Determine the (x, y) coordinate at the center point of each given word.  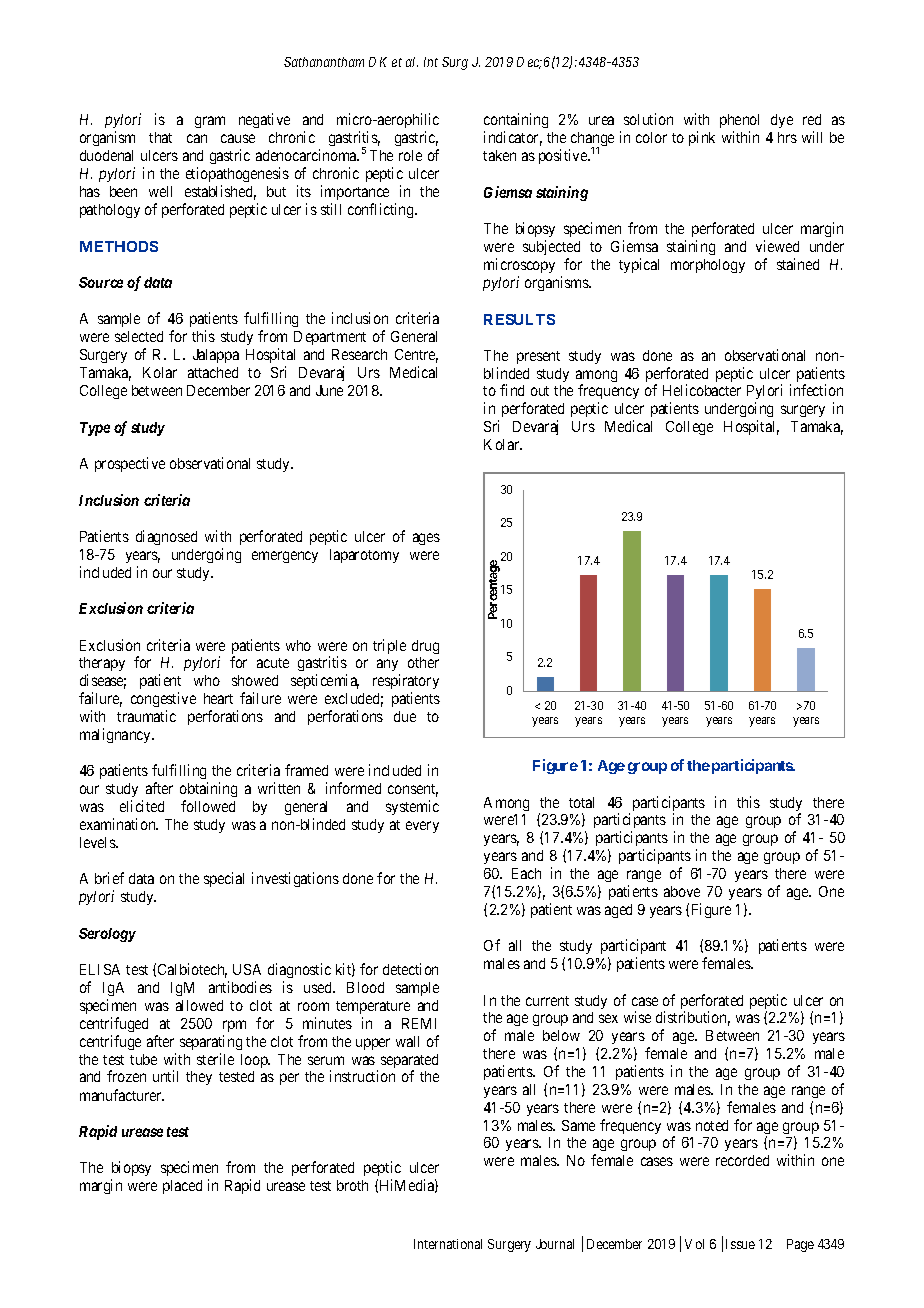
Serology (107, 935)
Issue (740, 1244)
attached (213, 372)
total (581, 802)
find (512, 390)
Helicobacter (702, 390)
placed (182, 1187)
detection (410, 969)
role (410, 155)
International (448, 1244)
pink (702, 138)
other (423, 662)
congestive (163, 699)
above (682, 891)
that (160, 137)
